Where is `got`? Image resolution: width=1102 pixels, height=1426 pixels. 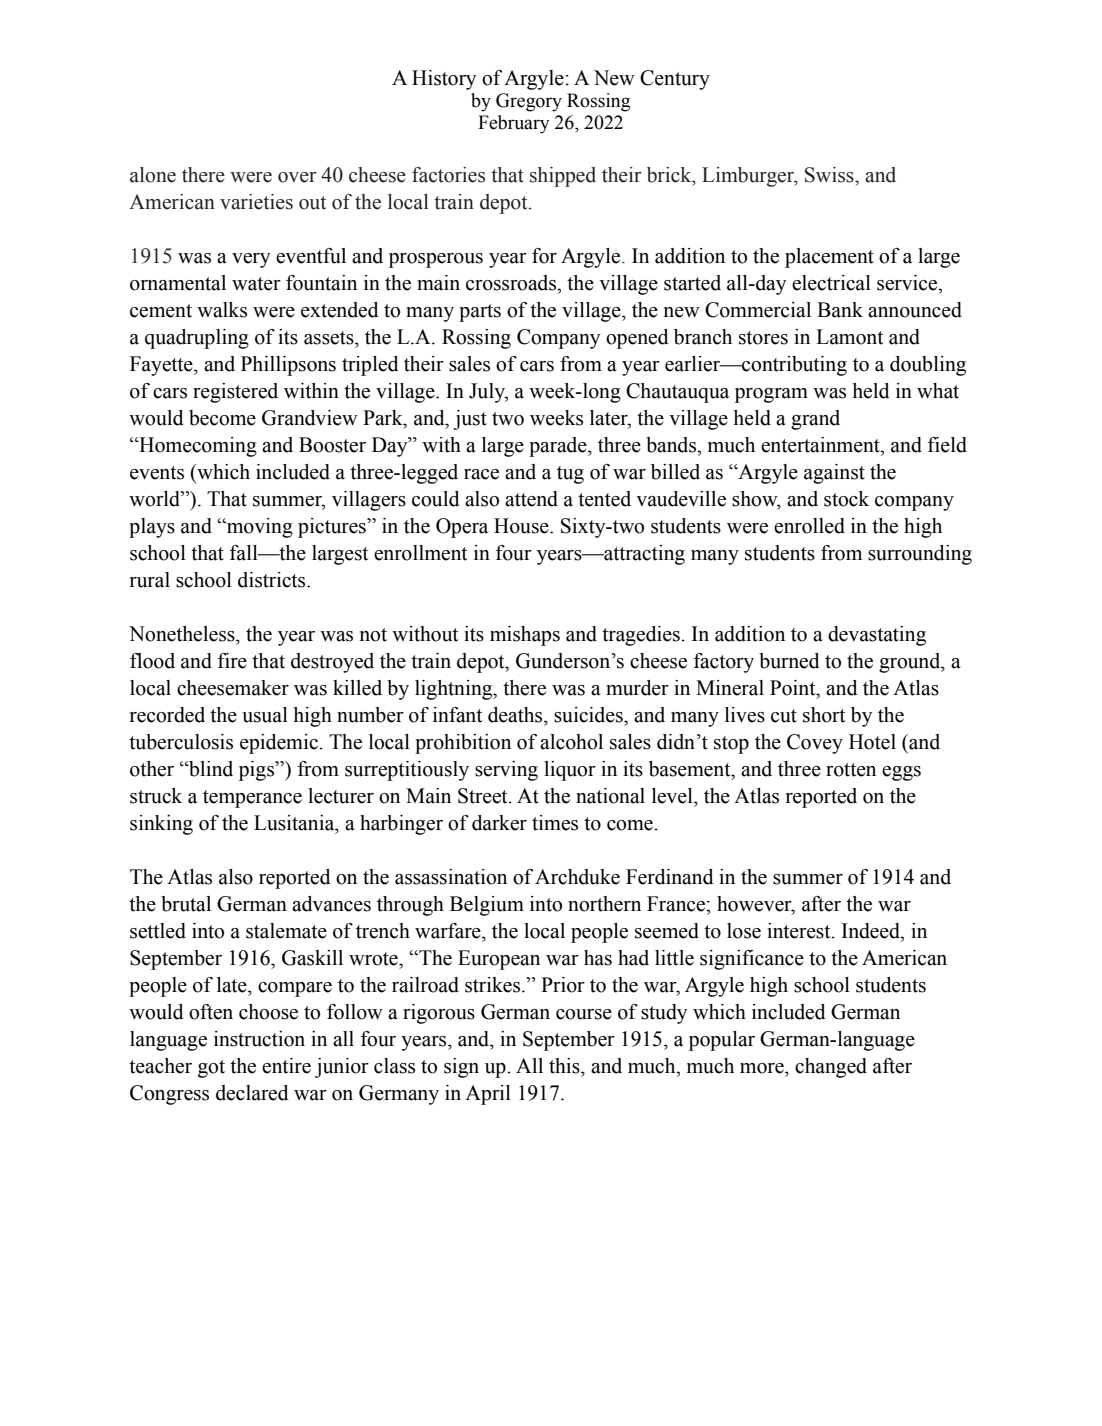
got is located at coordinates (211, 1069).
